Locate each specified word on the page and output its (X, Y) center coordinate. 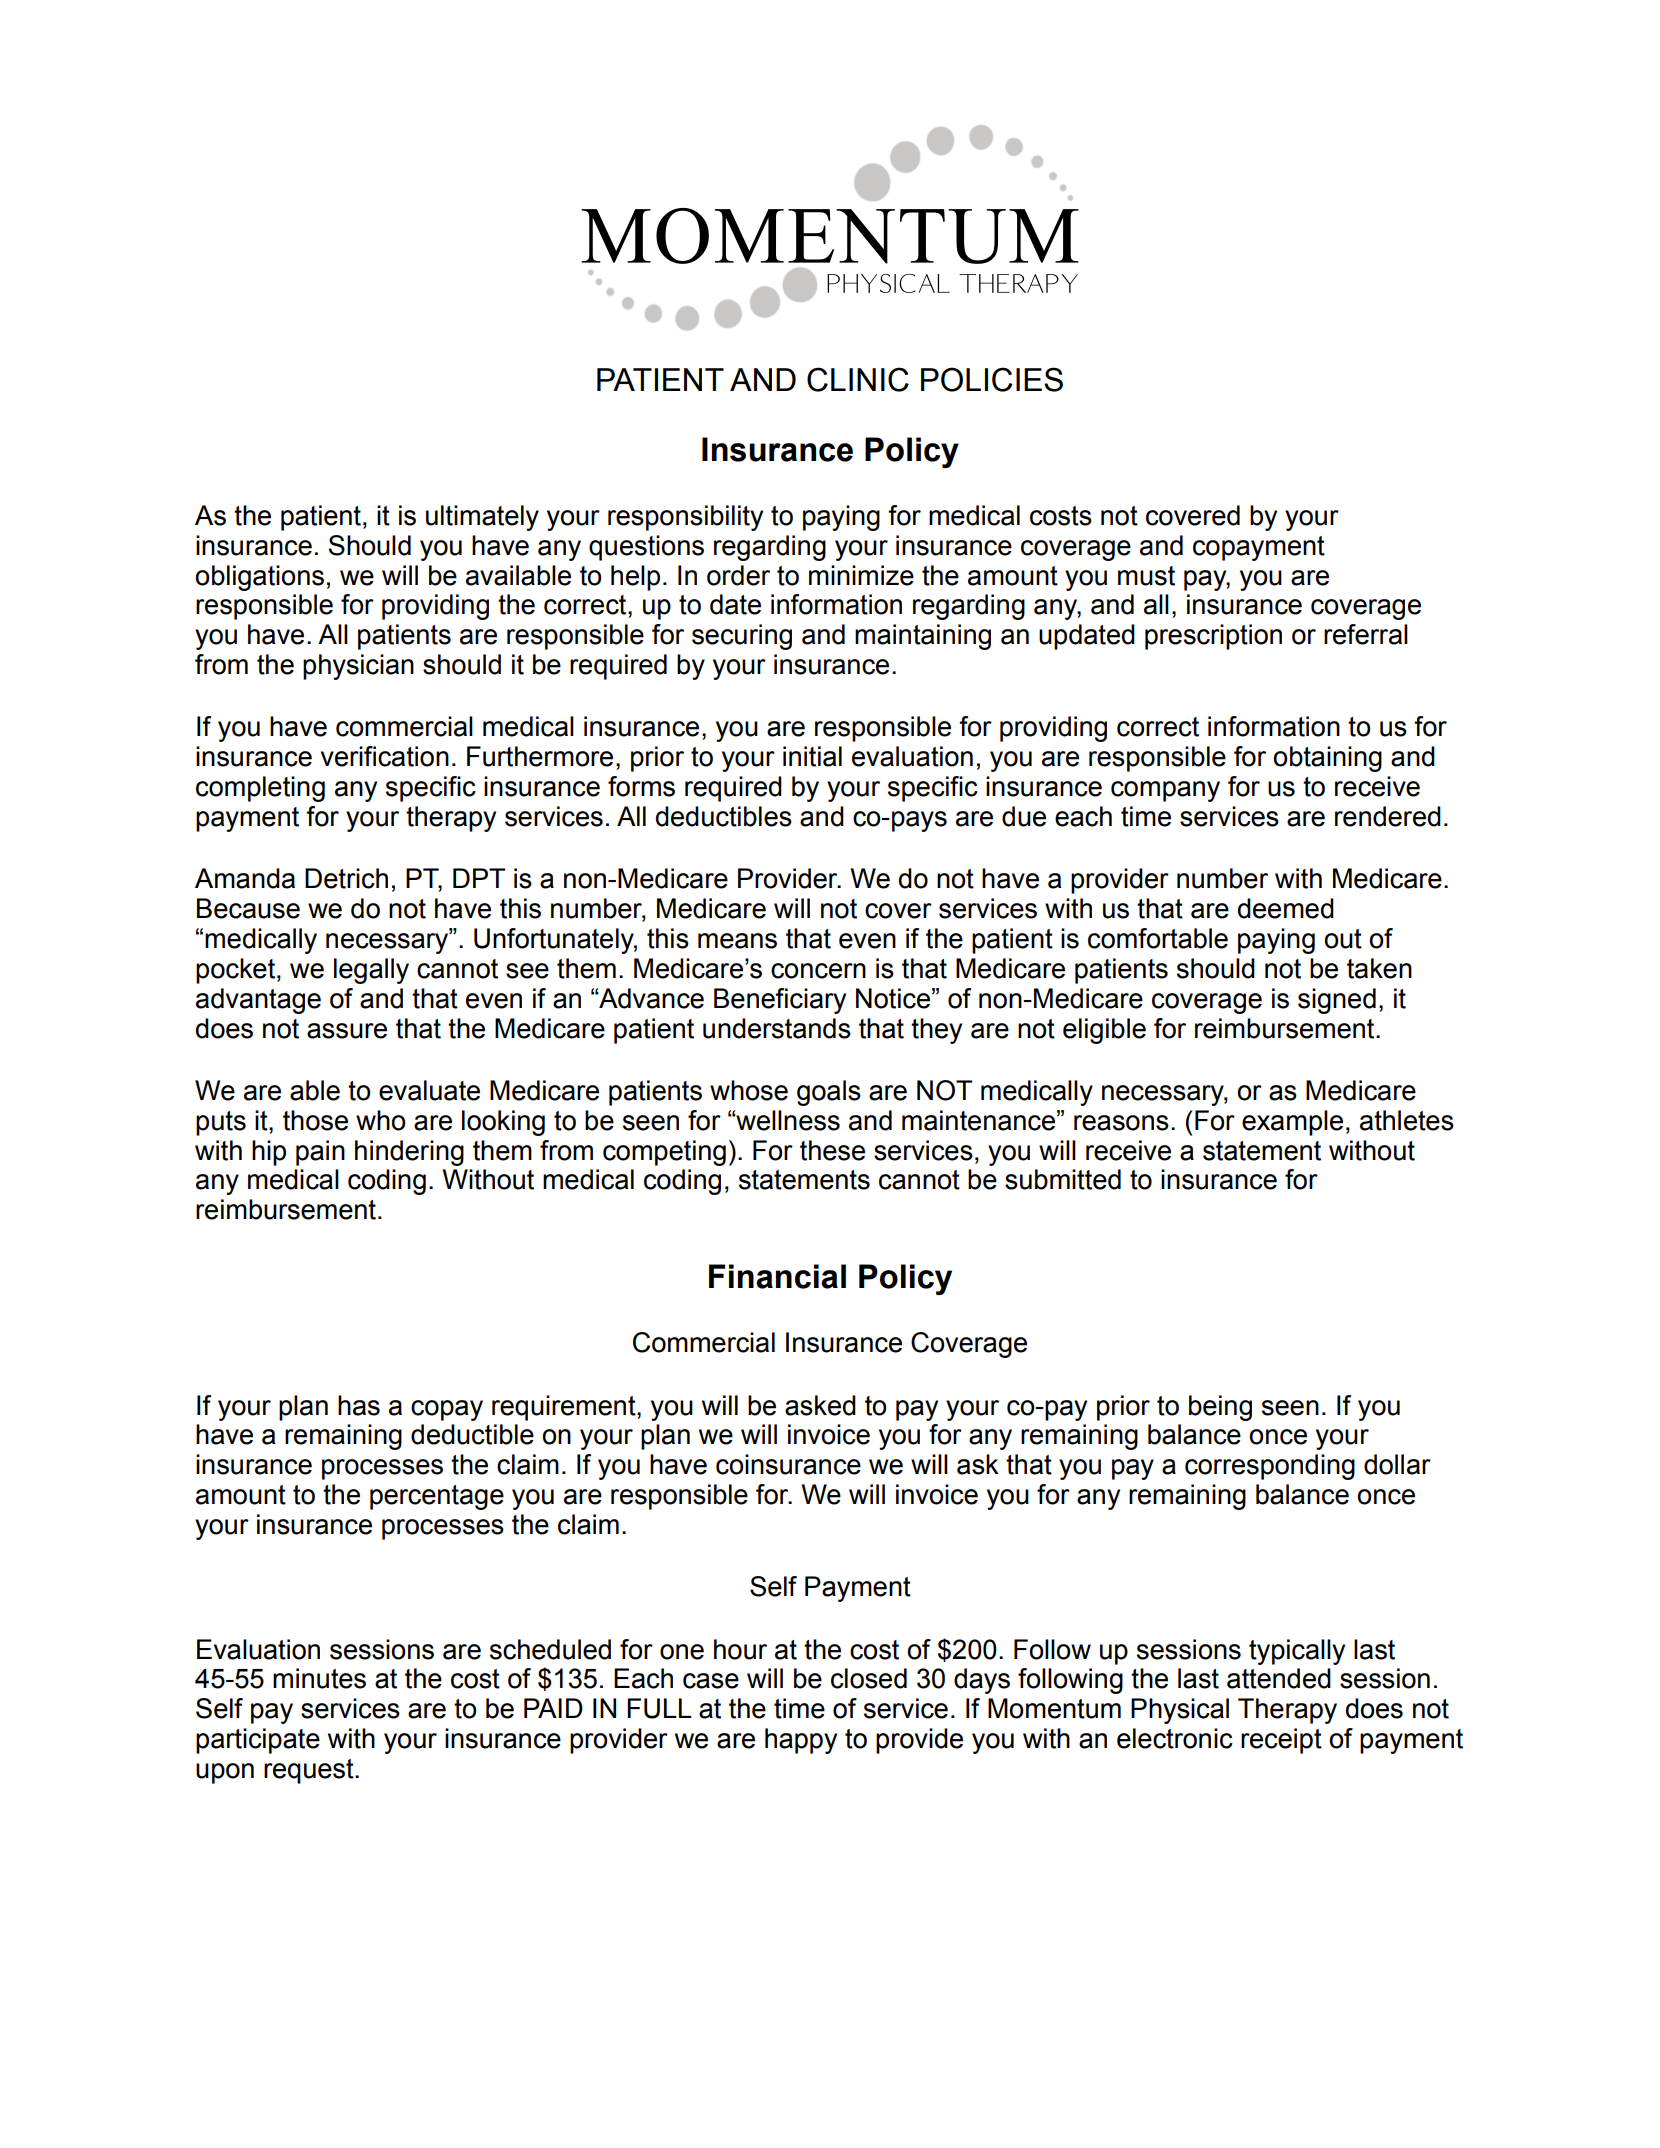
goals (829, 1093)
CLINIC (858, 379)
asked (820, 1405)
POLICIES (992, 379)
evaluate (429, 1090)
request (310, 1771)
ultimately (482, 518)
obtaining (1327, 759)
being (1220, 1408)
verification (385, 756)
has (359, 1405)
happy (801, 1741)
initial (812, 756)
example (1292, 1123)
